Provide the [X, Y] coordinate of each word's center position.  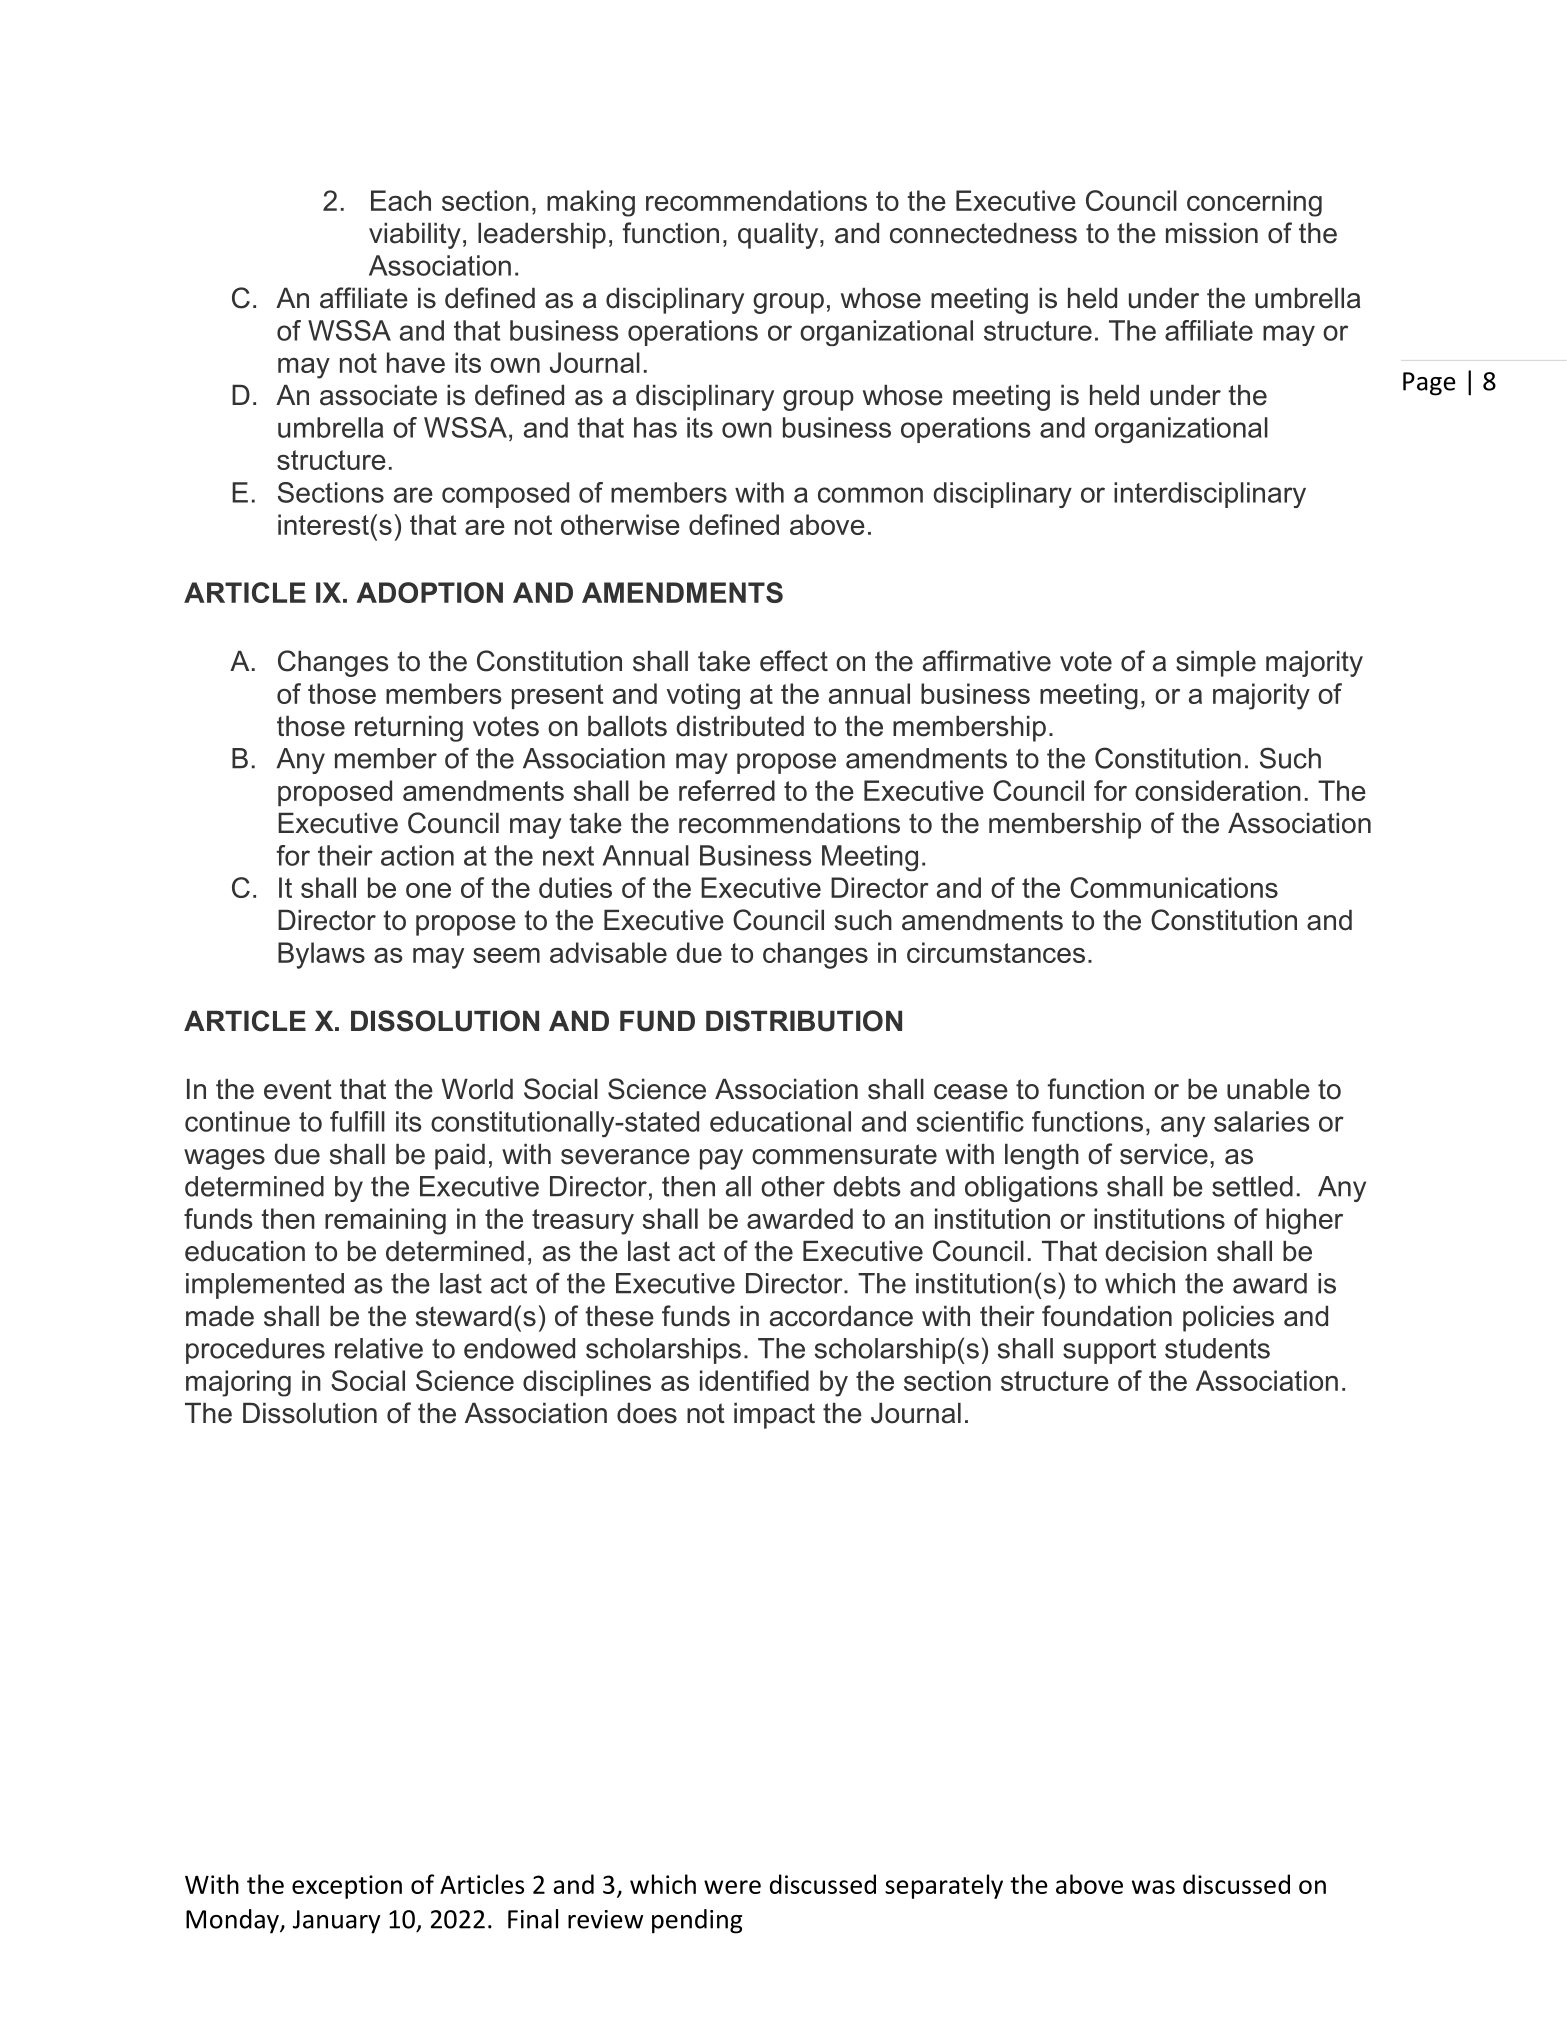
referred [727, 790]
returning [409, 729]
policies [1228, 1319]
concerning [1254, 203]
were [732, 1887]
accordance [841, 1316]
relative [379, 1348]
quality [779, 236]
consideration [1218, 790]
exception [347, 1887]
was [1153, 1887]
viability [415, 236]
